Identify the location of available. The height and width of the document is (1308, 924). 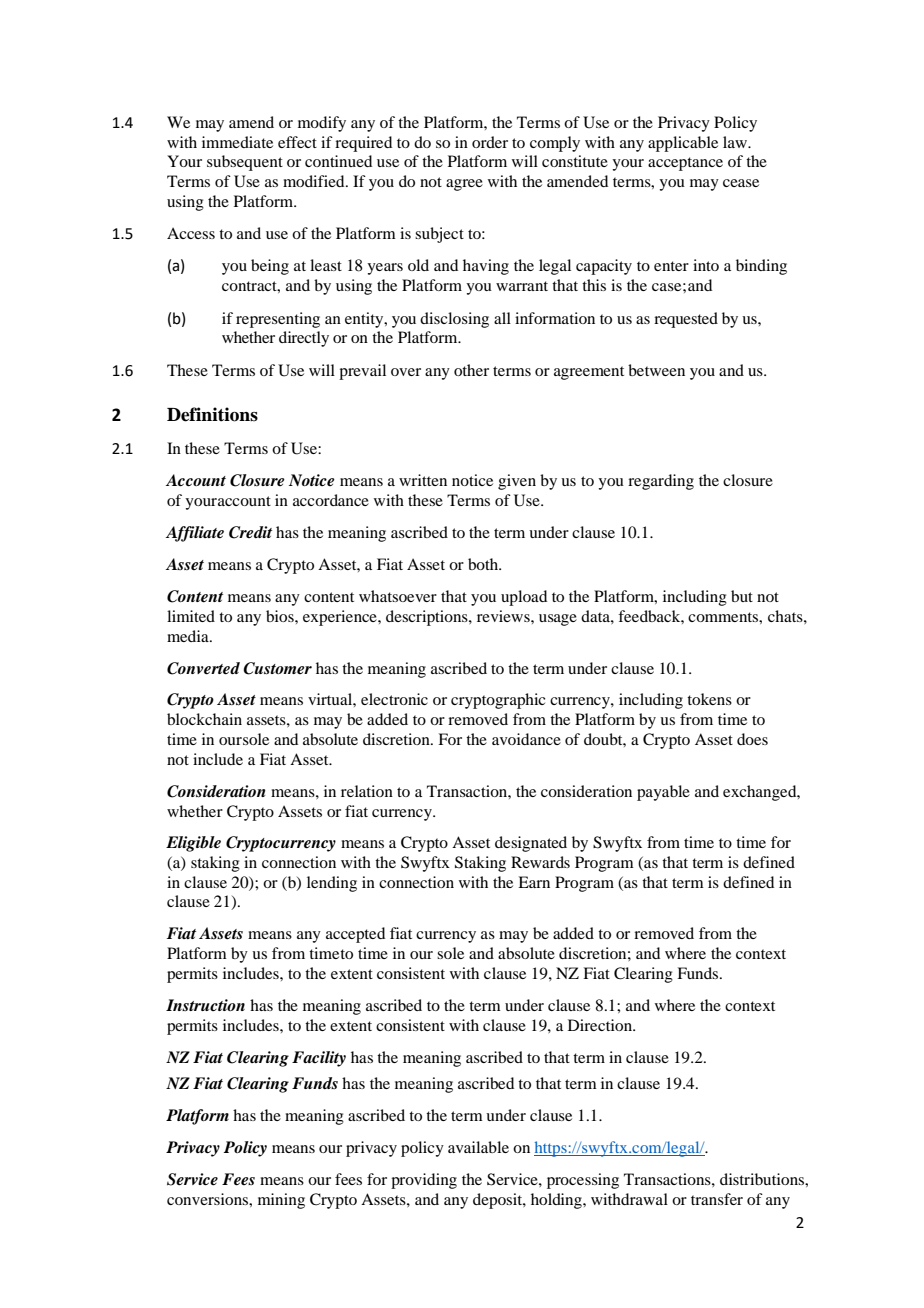
(478, 1147).
